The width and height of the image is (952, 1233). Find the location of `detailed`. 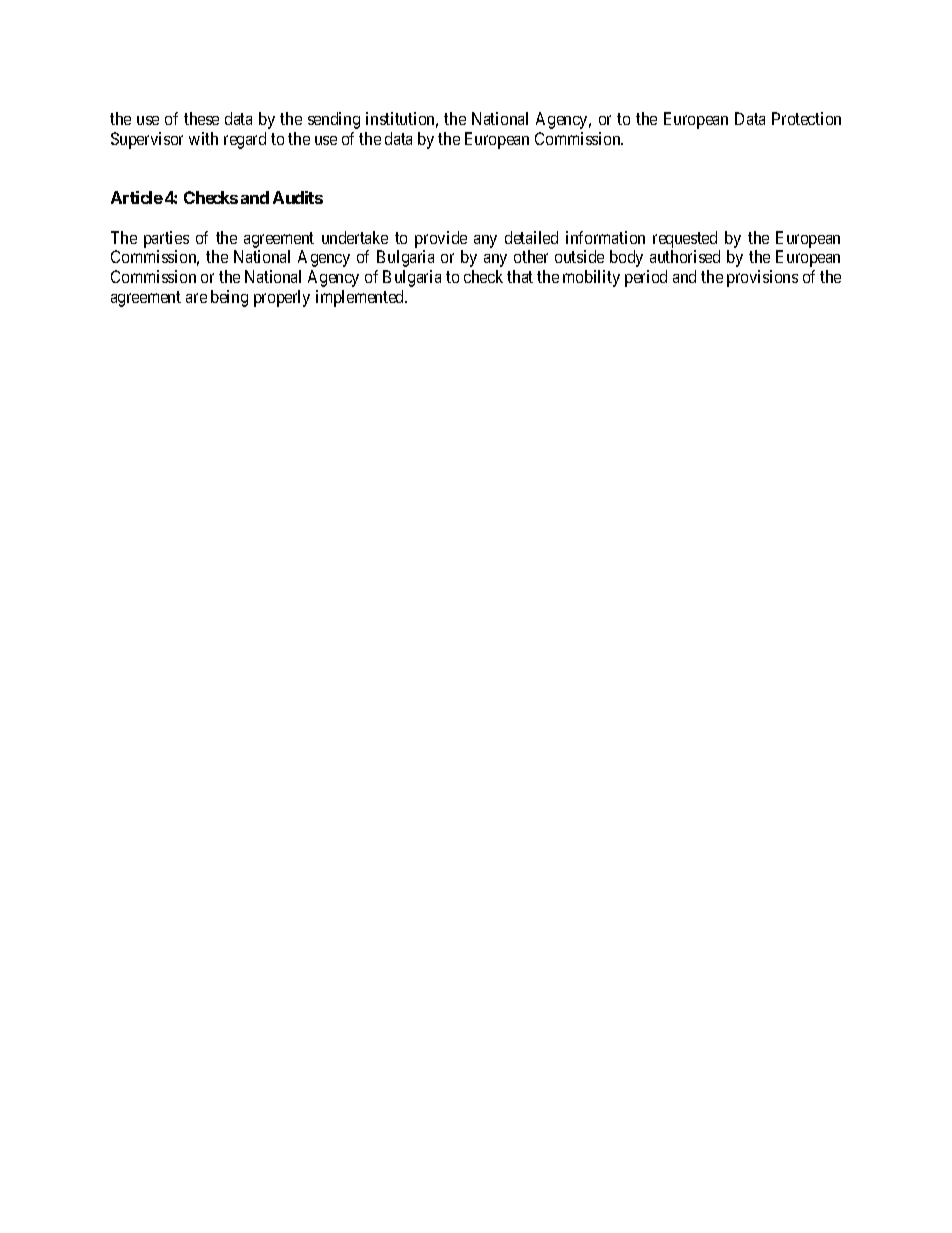

detailed is located at coordinates (531, 237).
